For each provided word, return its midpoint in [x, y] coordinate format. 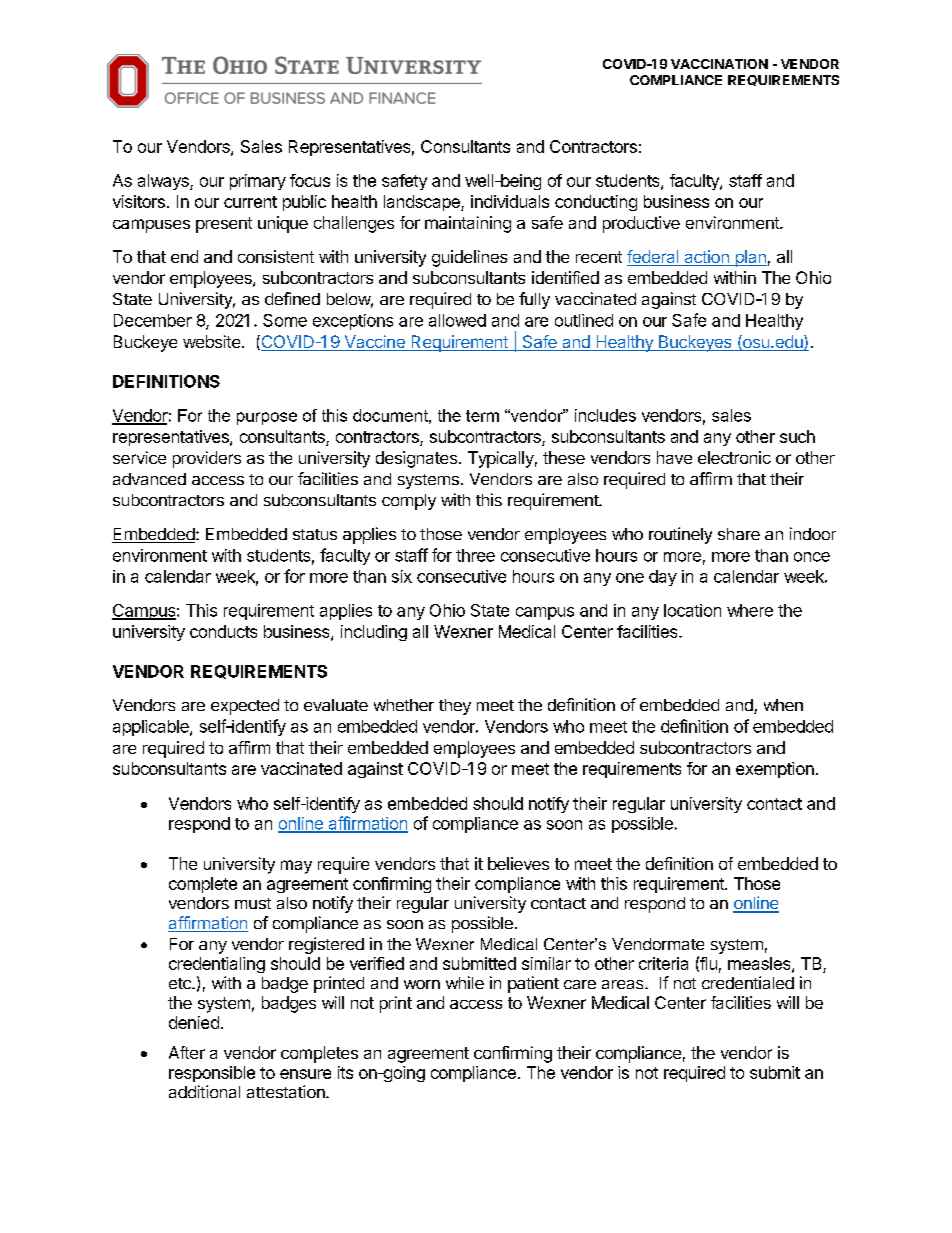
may [296, 867]
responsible [212, 1074]
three [475, 555]
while [465, 982]
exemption [775, 770]
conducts [223, 631]
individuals [510, 201]
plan [750, 258]
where [750, 610]
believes [518, 863]
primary [258, 182]
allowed [457, 320]
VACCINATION [719, 64]
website [211, 341]
